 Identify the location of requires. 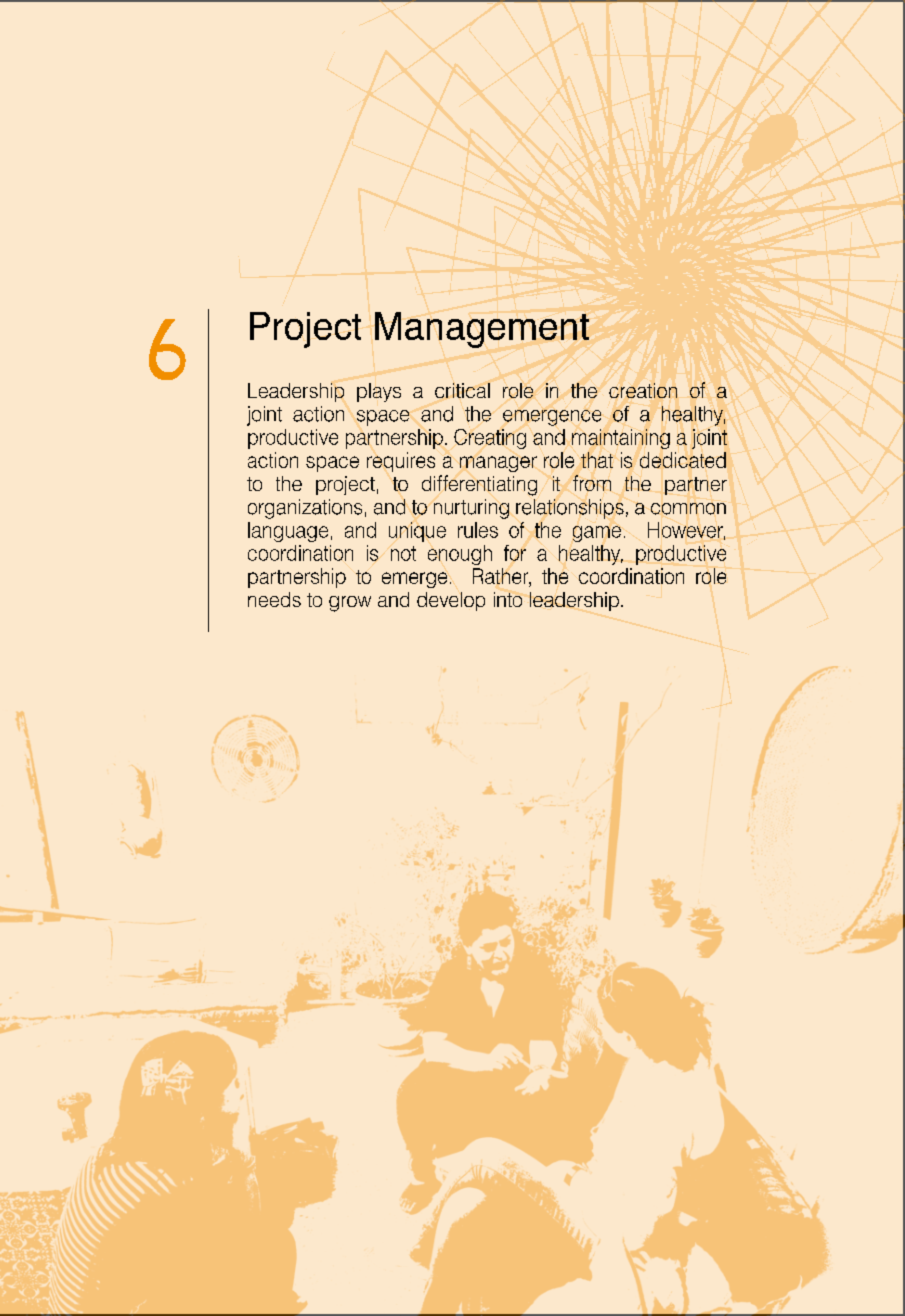
(401, 462).
